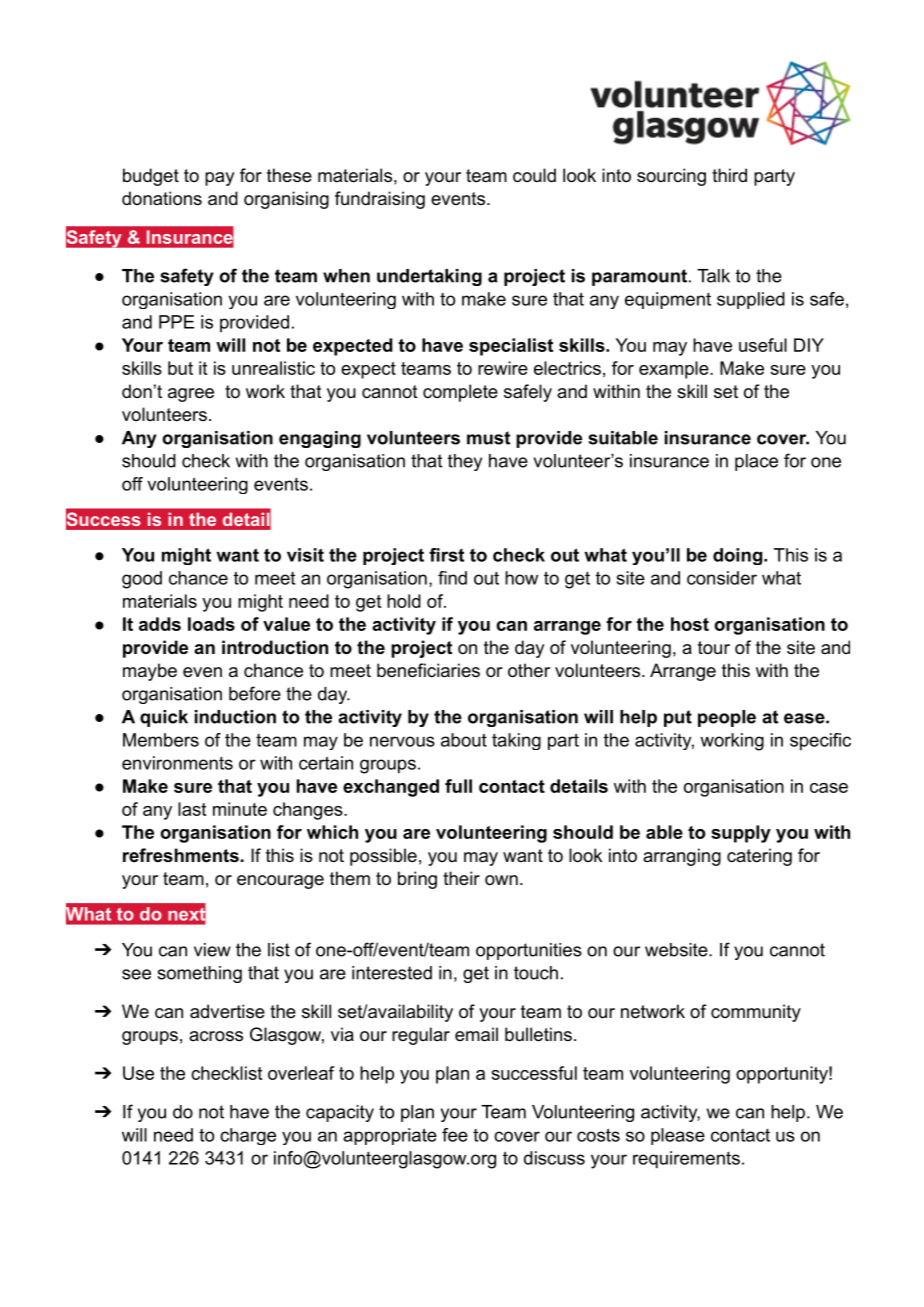 The image size is (924, 1307). Describe the element at coordinates (219, 179) in the screenshot. I see `pay` at that location.
